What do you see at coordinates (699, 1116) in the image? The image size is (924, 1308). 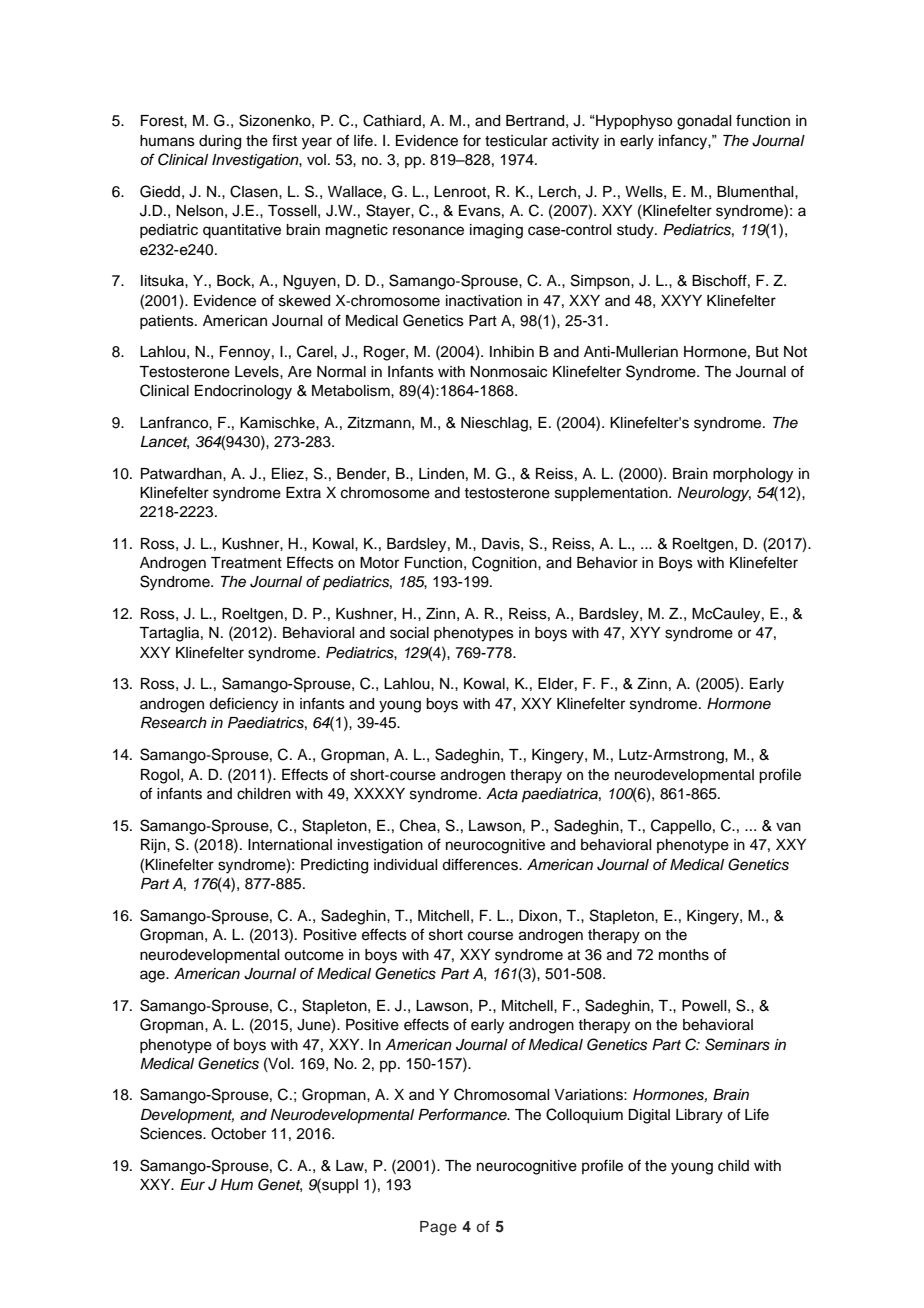 I see `Library` at bounding box center [699, 1116].
